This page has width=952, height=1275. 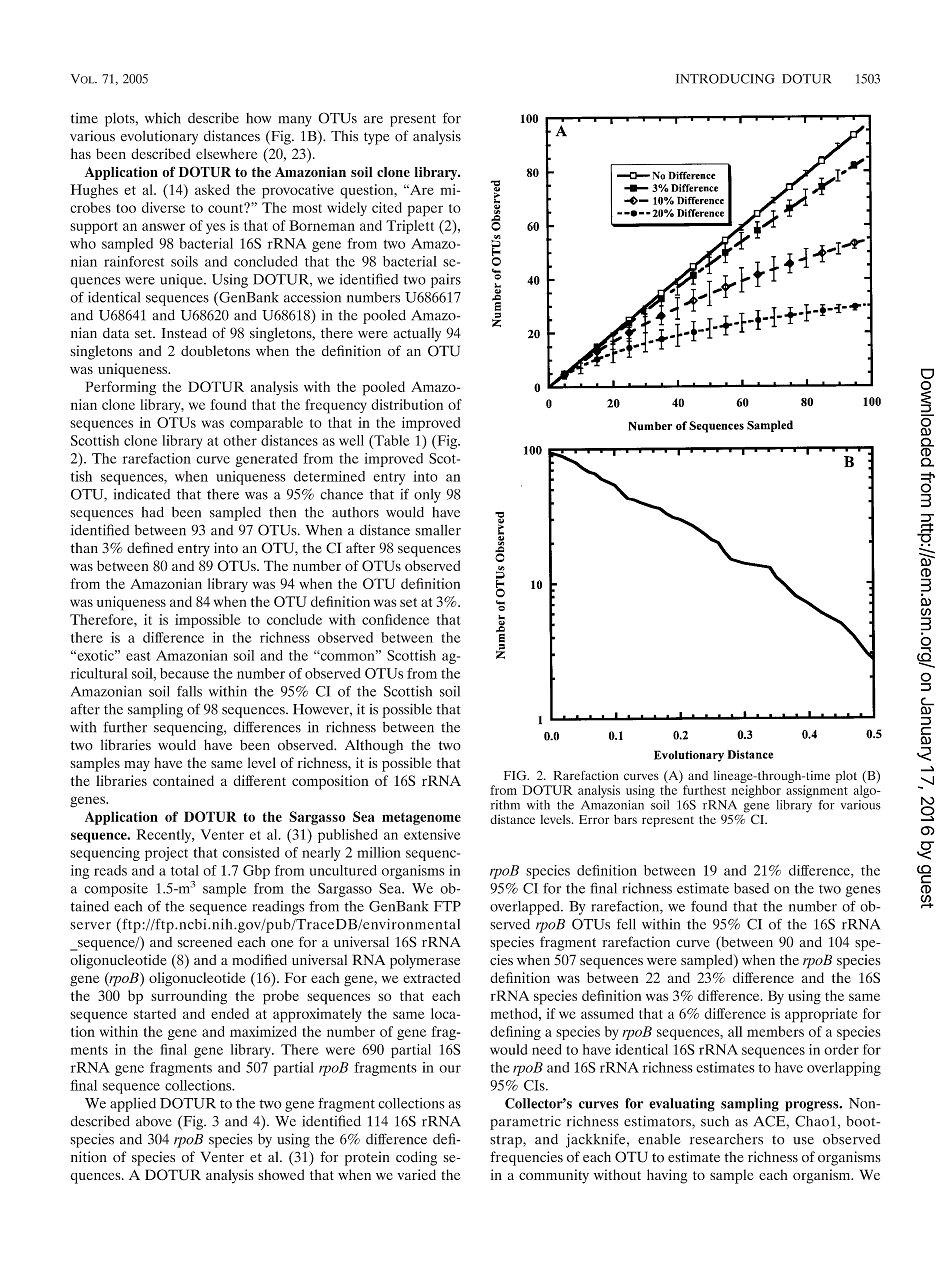 What do you see at coordinates (725, 79) in the page?
I see `INTRODUCING` at bounding box center [725, 79].
